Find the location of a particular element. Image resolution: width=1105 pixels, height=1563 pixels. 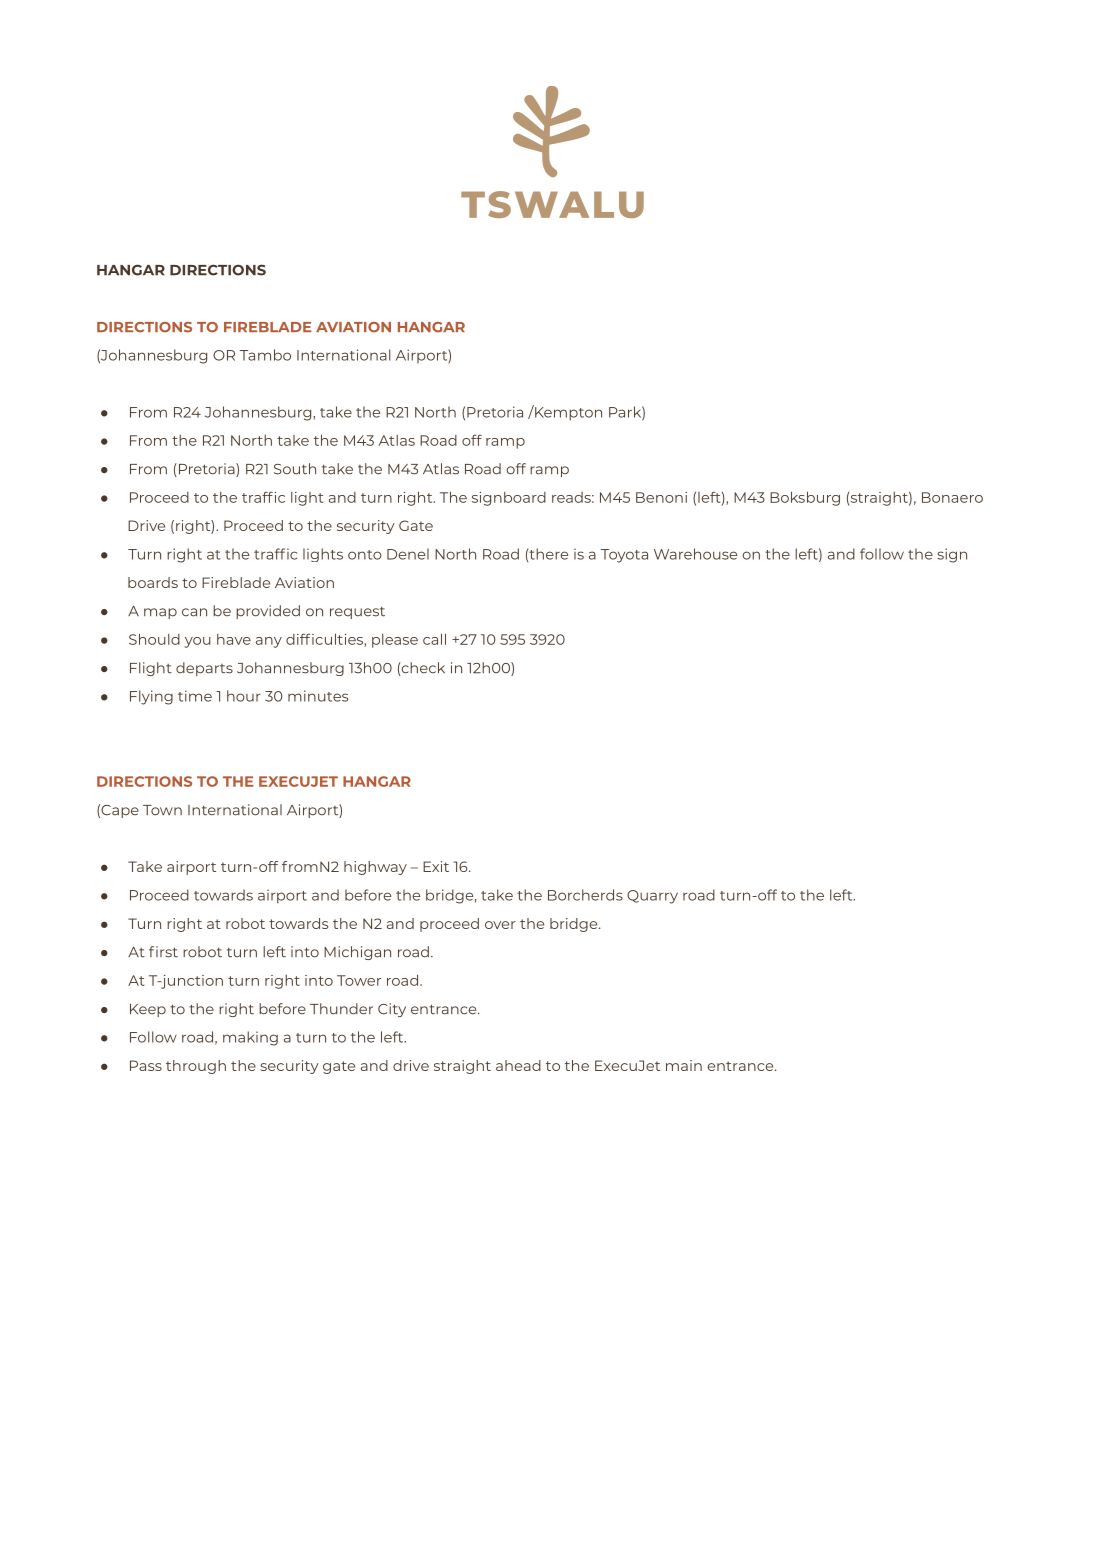

minutes is located at coordinates (318, 696).
